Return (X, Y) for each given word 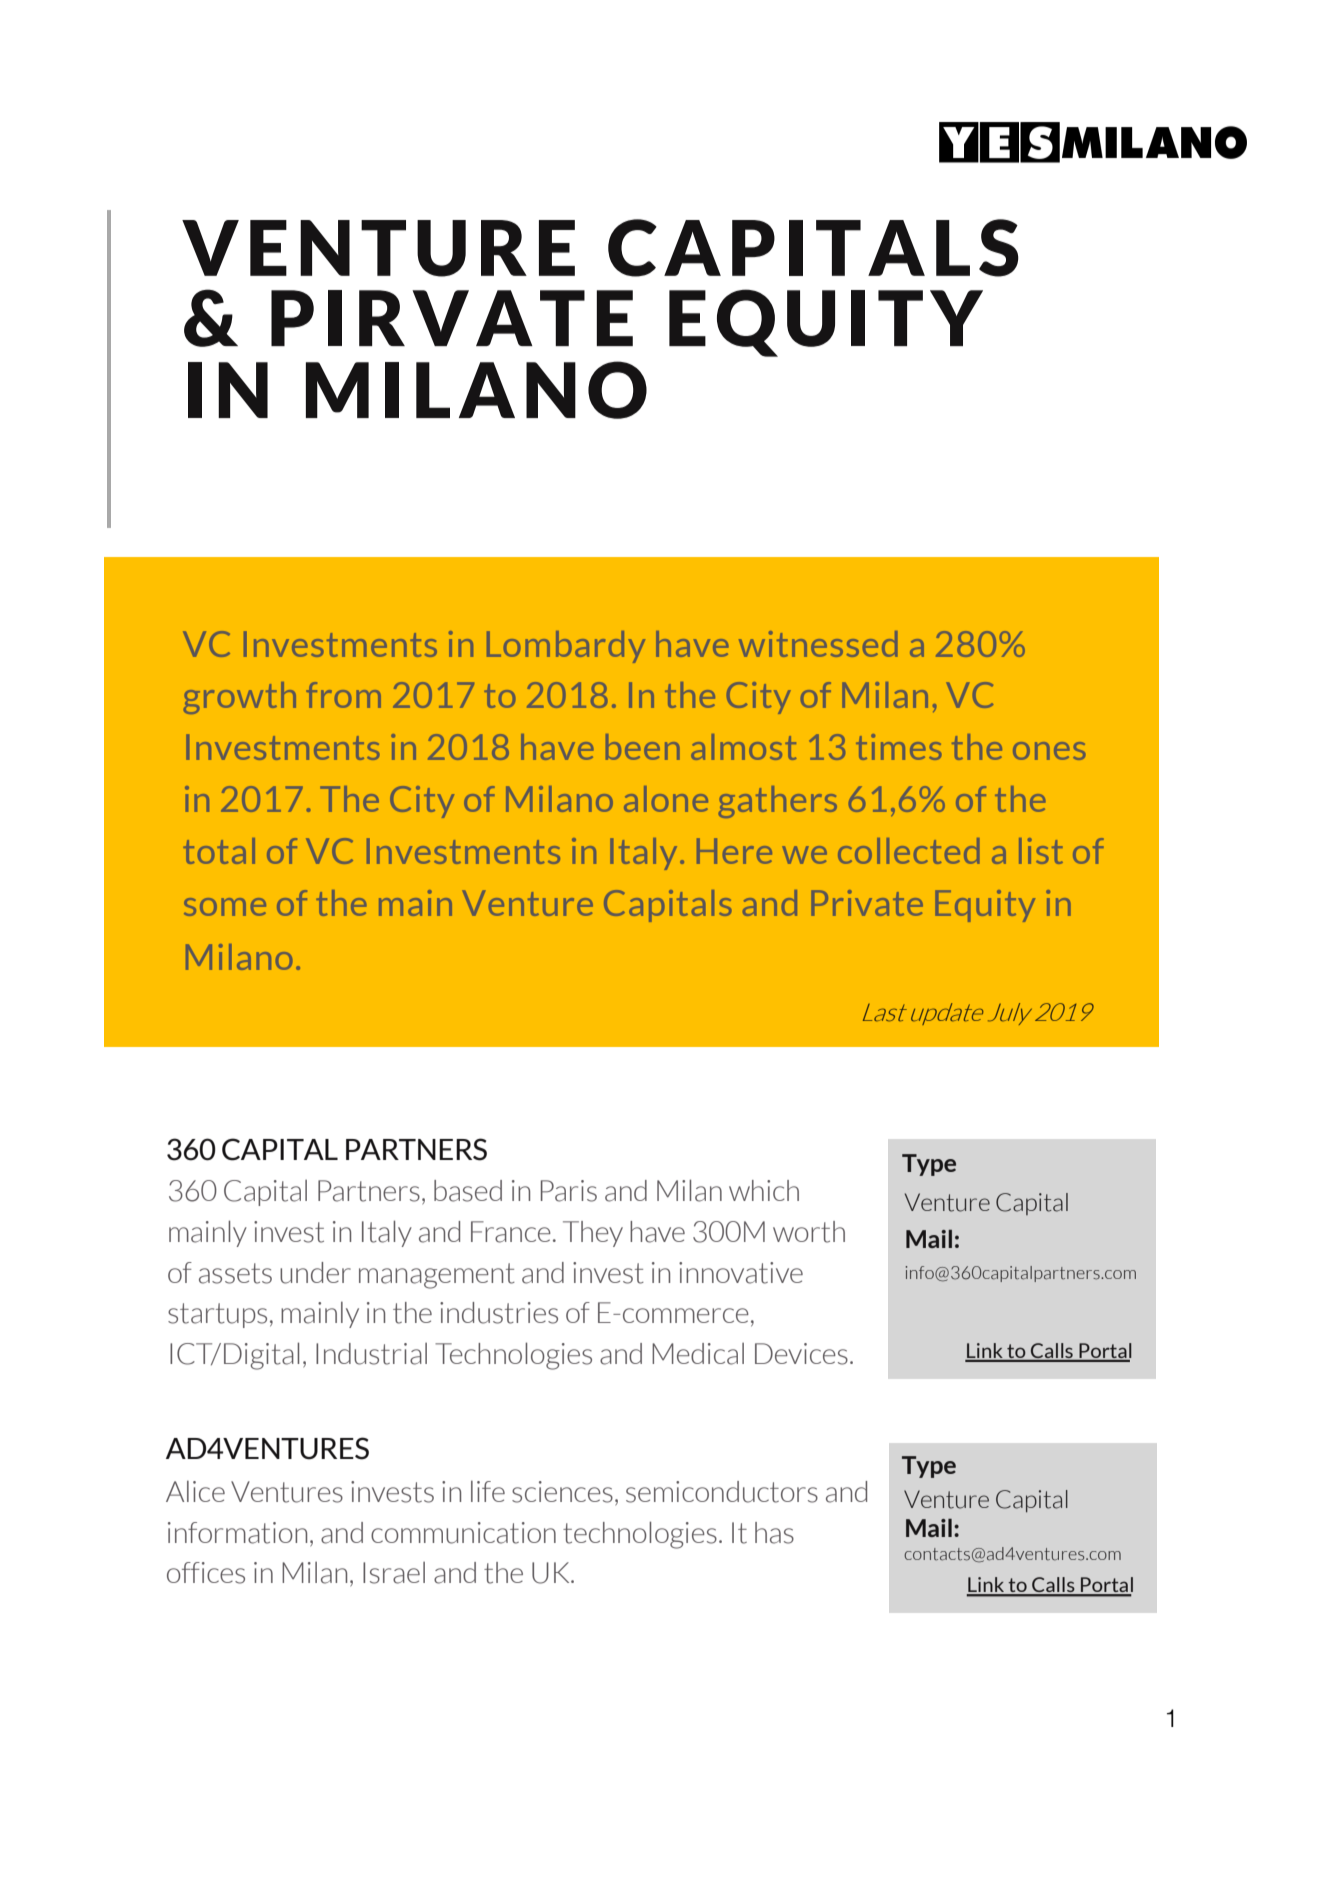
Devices (801, 1354)
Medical (698, 1354)
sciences (562, 1492)
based (468, 1191)
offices (206, 1573)
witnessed (818, 644)
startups (217, 1315)
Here (734, 851)
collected (908, 851)
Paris (569, 1191)
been (643, 747)
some (225, 907)
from (343, 695)
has (774, 1533)
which (764, 1190)
